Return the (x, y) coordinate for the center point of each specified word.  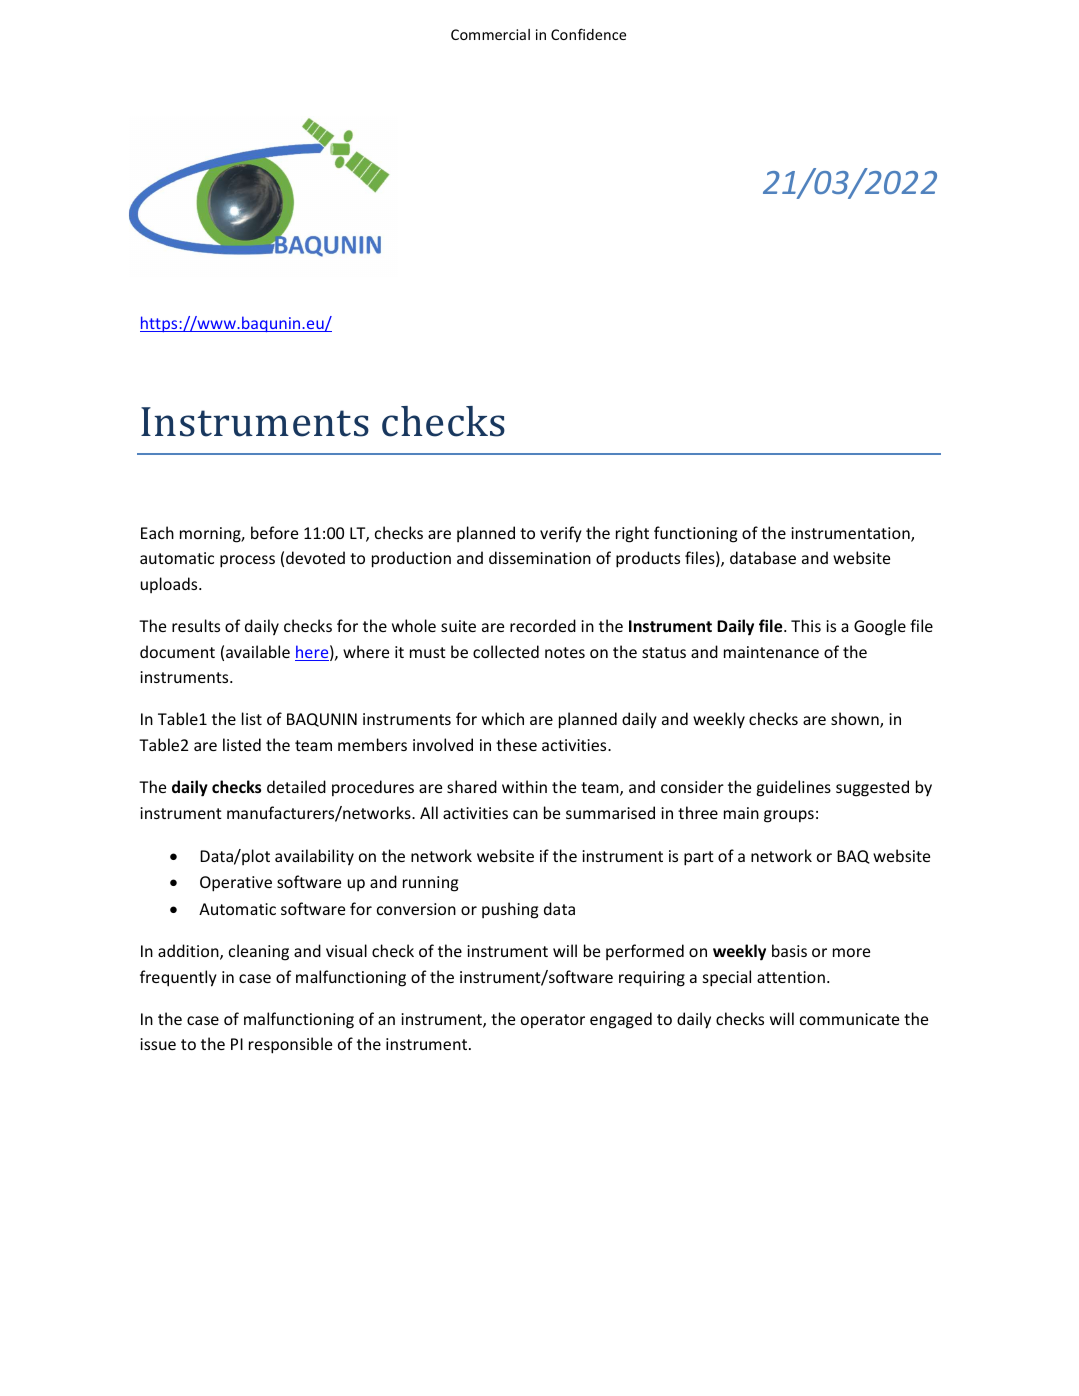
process (247, 561)
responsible (290, 1045)
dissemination (540, 557)
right (632, 534)
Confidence (588, 34)
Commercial (490, 34)
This (806, 625)
